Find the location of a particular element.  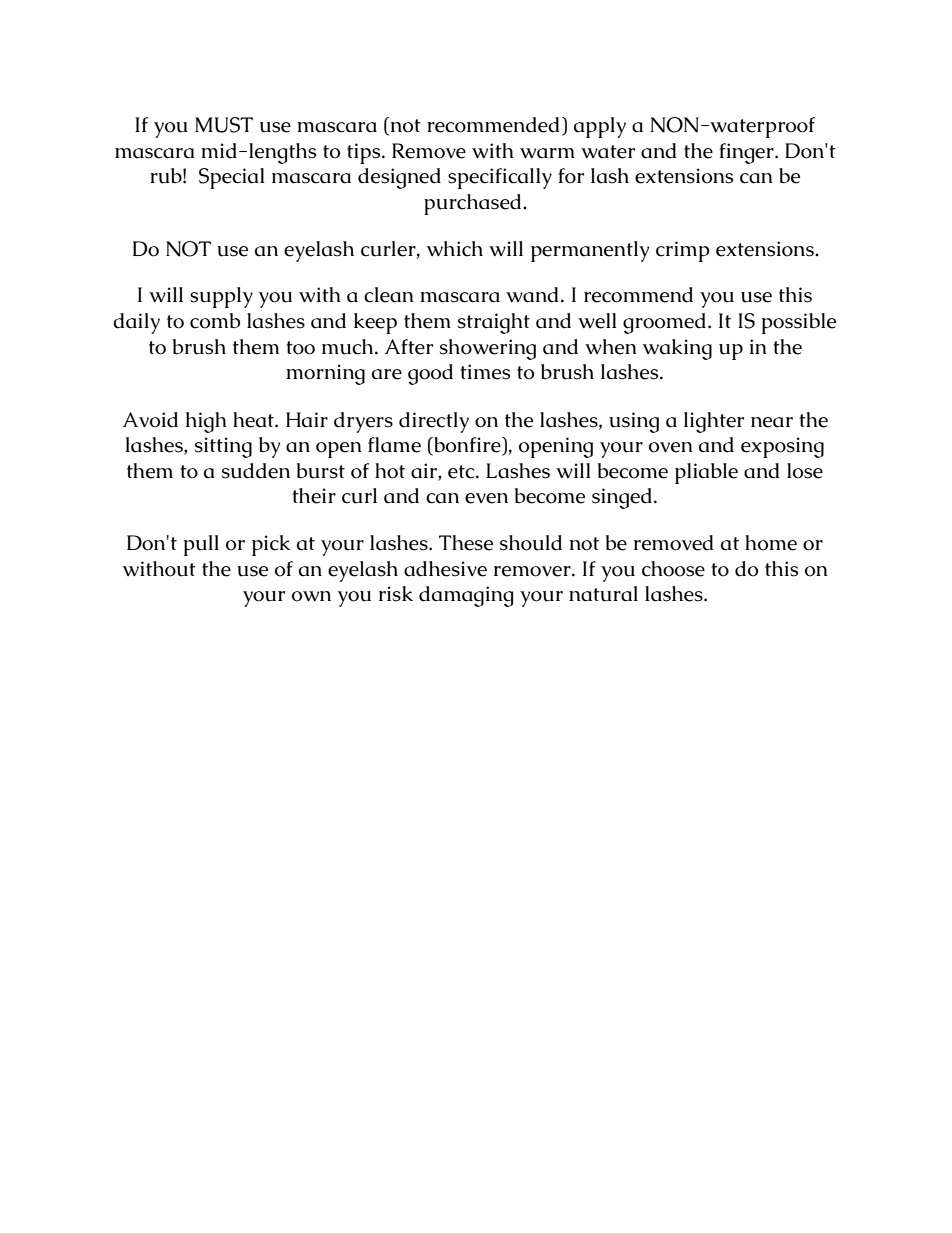

crimp is located at coordinates (682, 251).
